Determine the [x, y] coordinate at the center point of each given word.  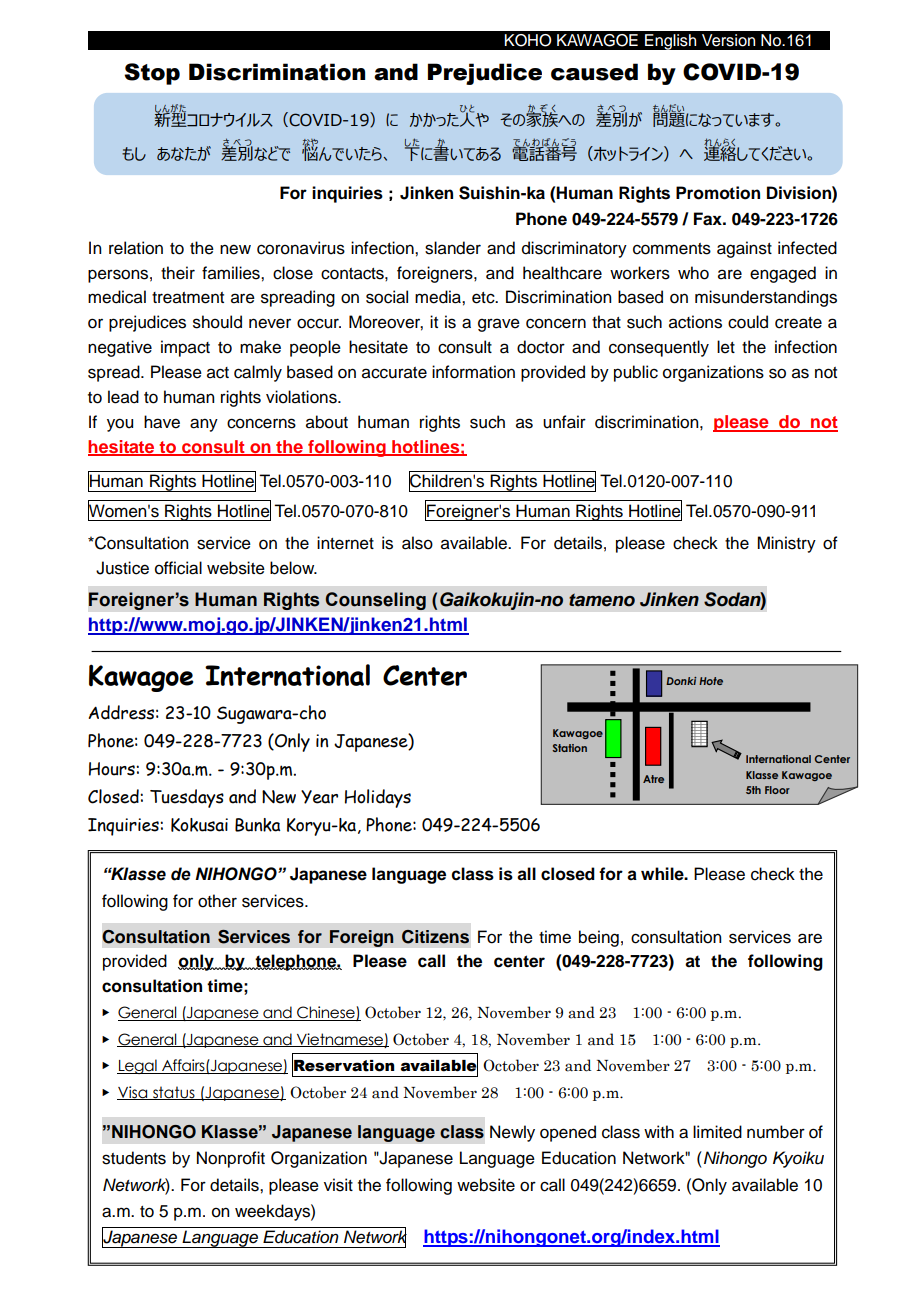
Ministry [786, 544]
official [178, 568]
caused [594, 72]
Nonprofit [231, 1159]
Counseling [375, 601]
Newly [512, 1133]
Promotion [718, 193]
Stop [152, 74]
